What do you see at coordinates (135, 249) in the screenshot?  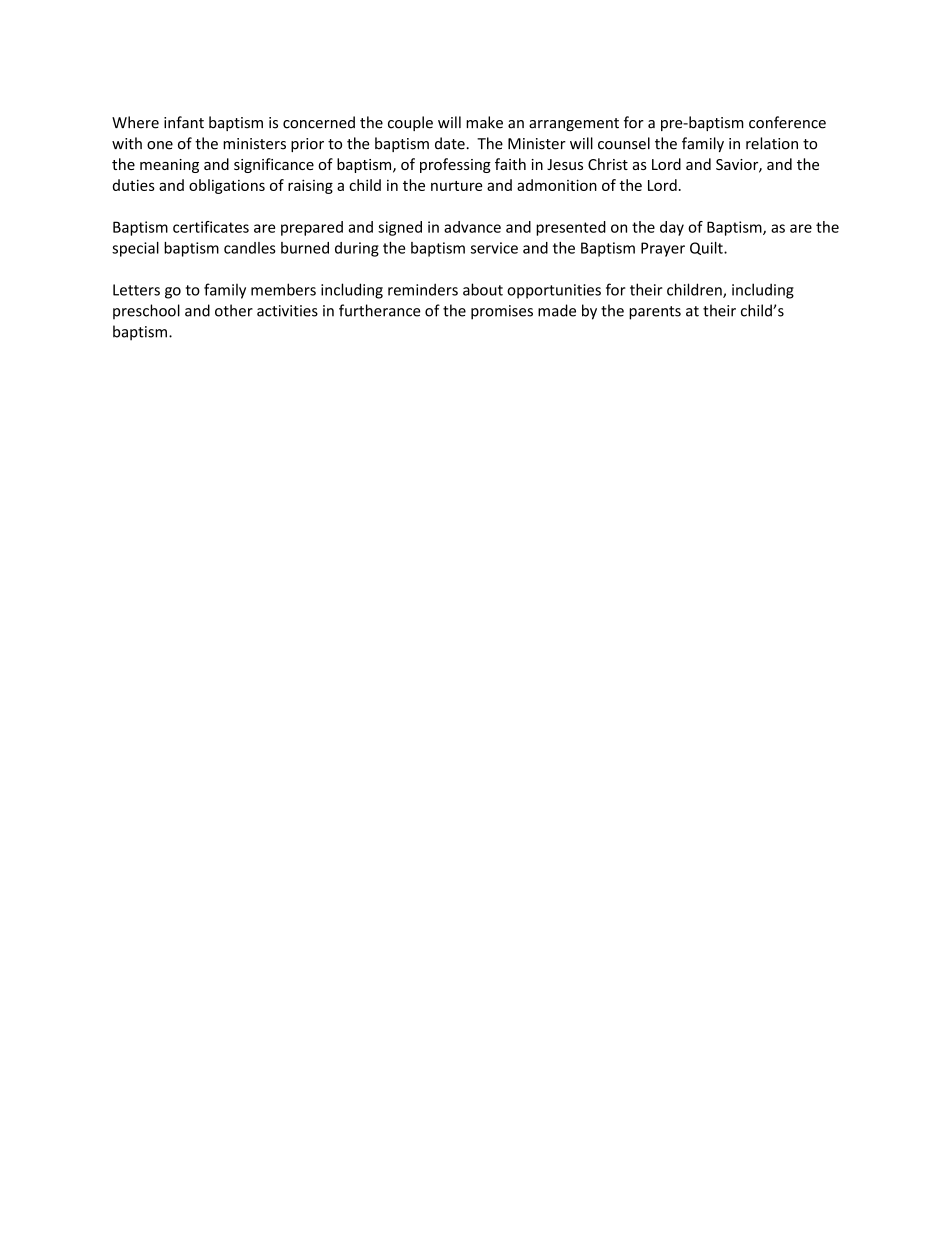 I see `special` at bounding box center [135, 249].
